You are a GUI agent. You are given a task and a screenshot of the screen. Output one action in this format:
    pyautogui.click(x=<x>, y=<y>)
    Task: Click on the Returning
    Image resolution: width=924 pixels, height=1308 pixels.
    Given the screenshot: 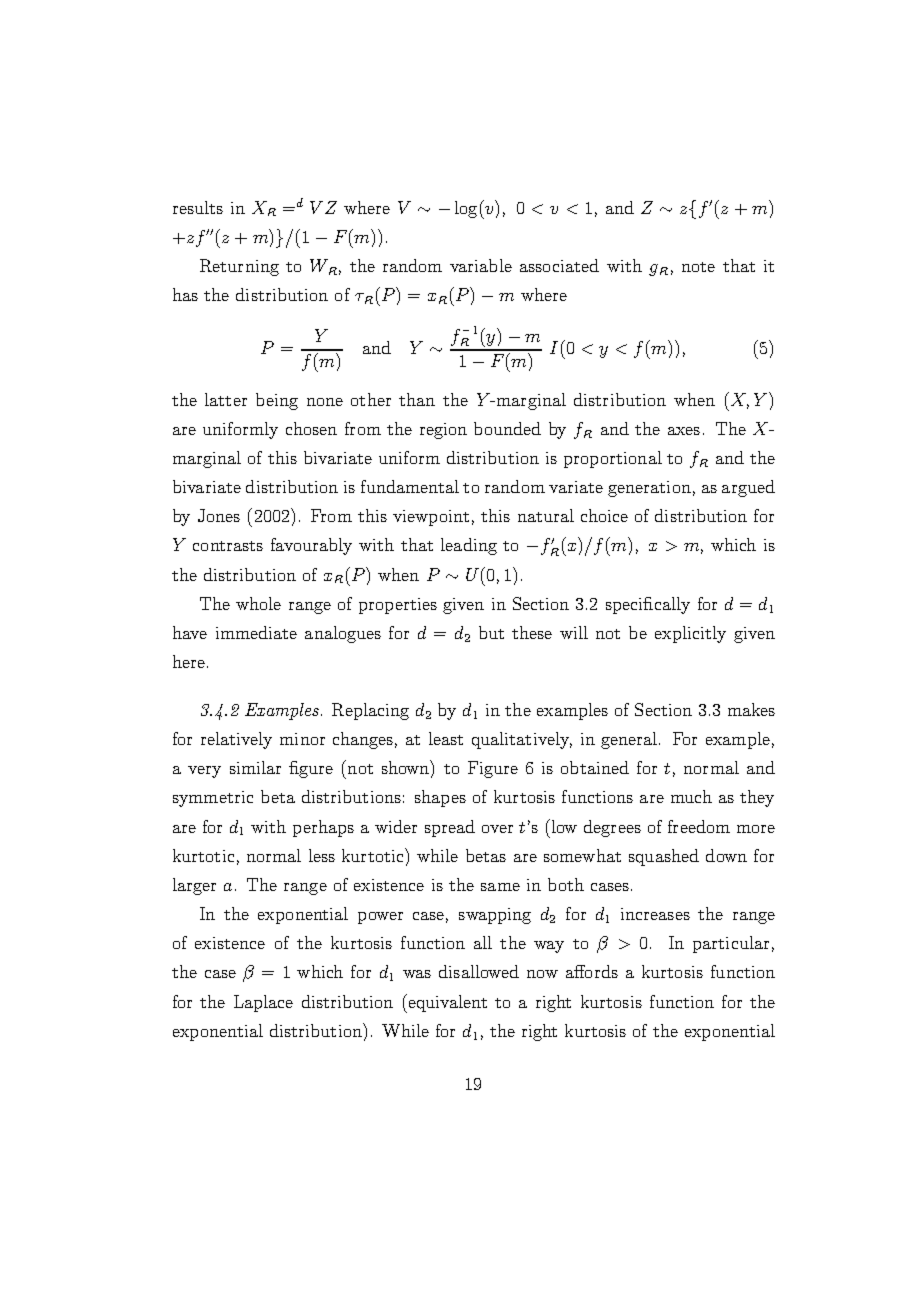 What is the action you would take?
    pyautogui.click(x=239, y=267)
